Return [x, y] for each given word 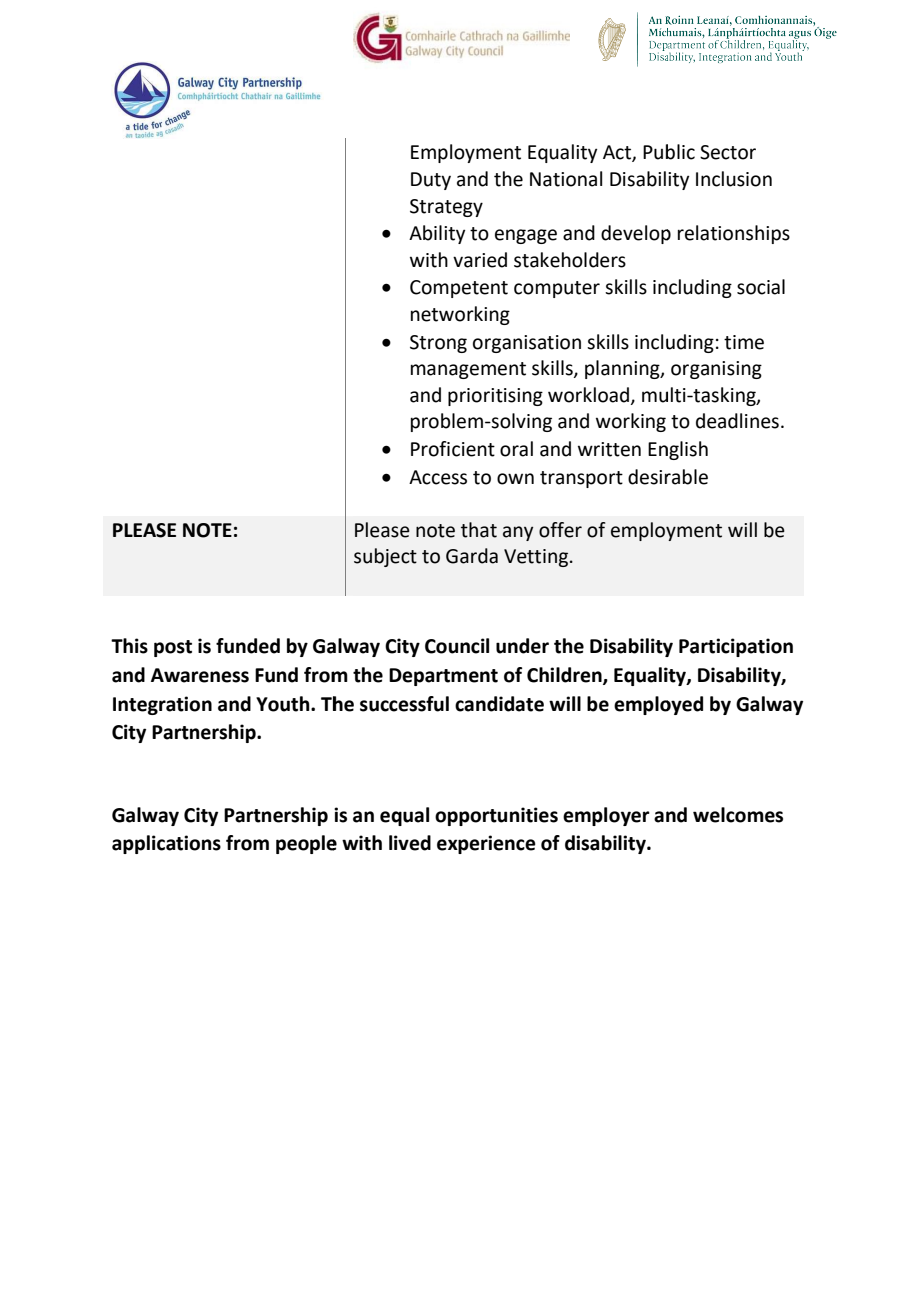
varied [480, 260]
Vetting [536, 558]
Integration [162, 705]
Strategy [446, 208]
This [129, 646]
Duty [431, 181]
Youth [284, 704]
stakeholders [570, 260]
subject [385, 557]
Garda [472, 556]
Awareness [200, 675]
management [468, 370]
